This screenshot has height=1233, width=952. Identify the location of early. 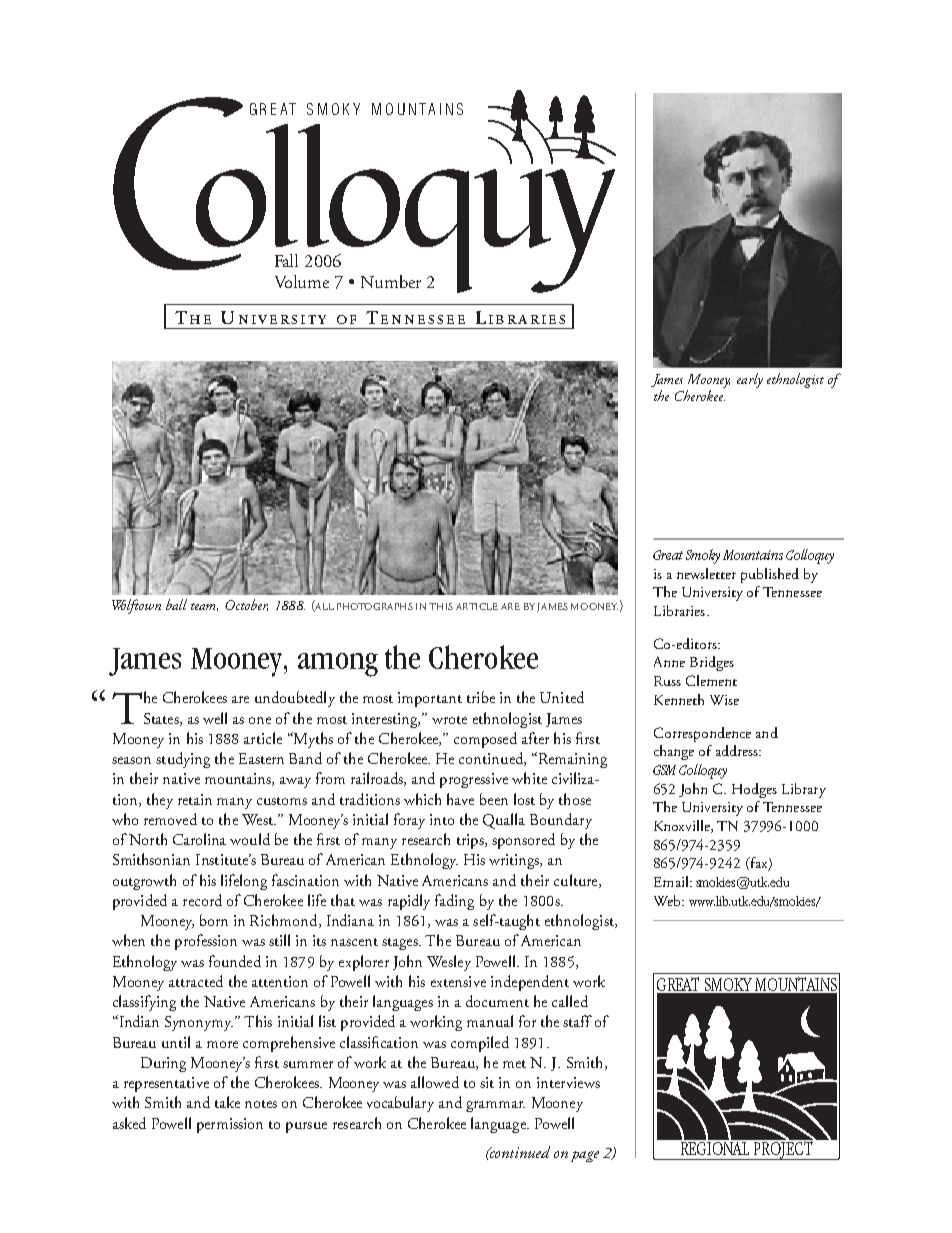
(750, 380).
